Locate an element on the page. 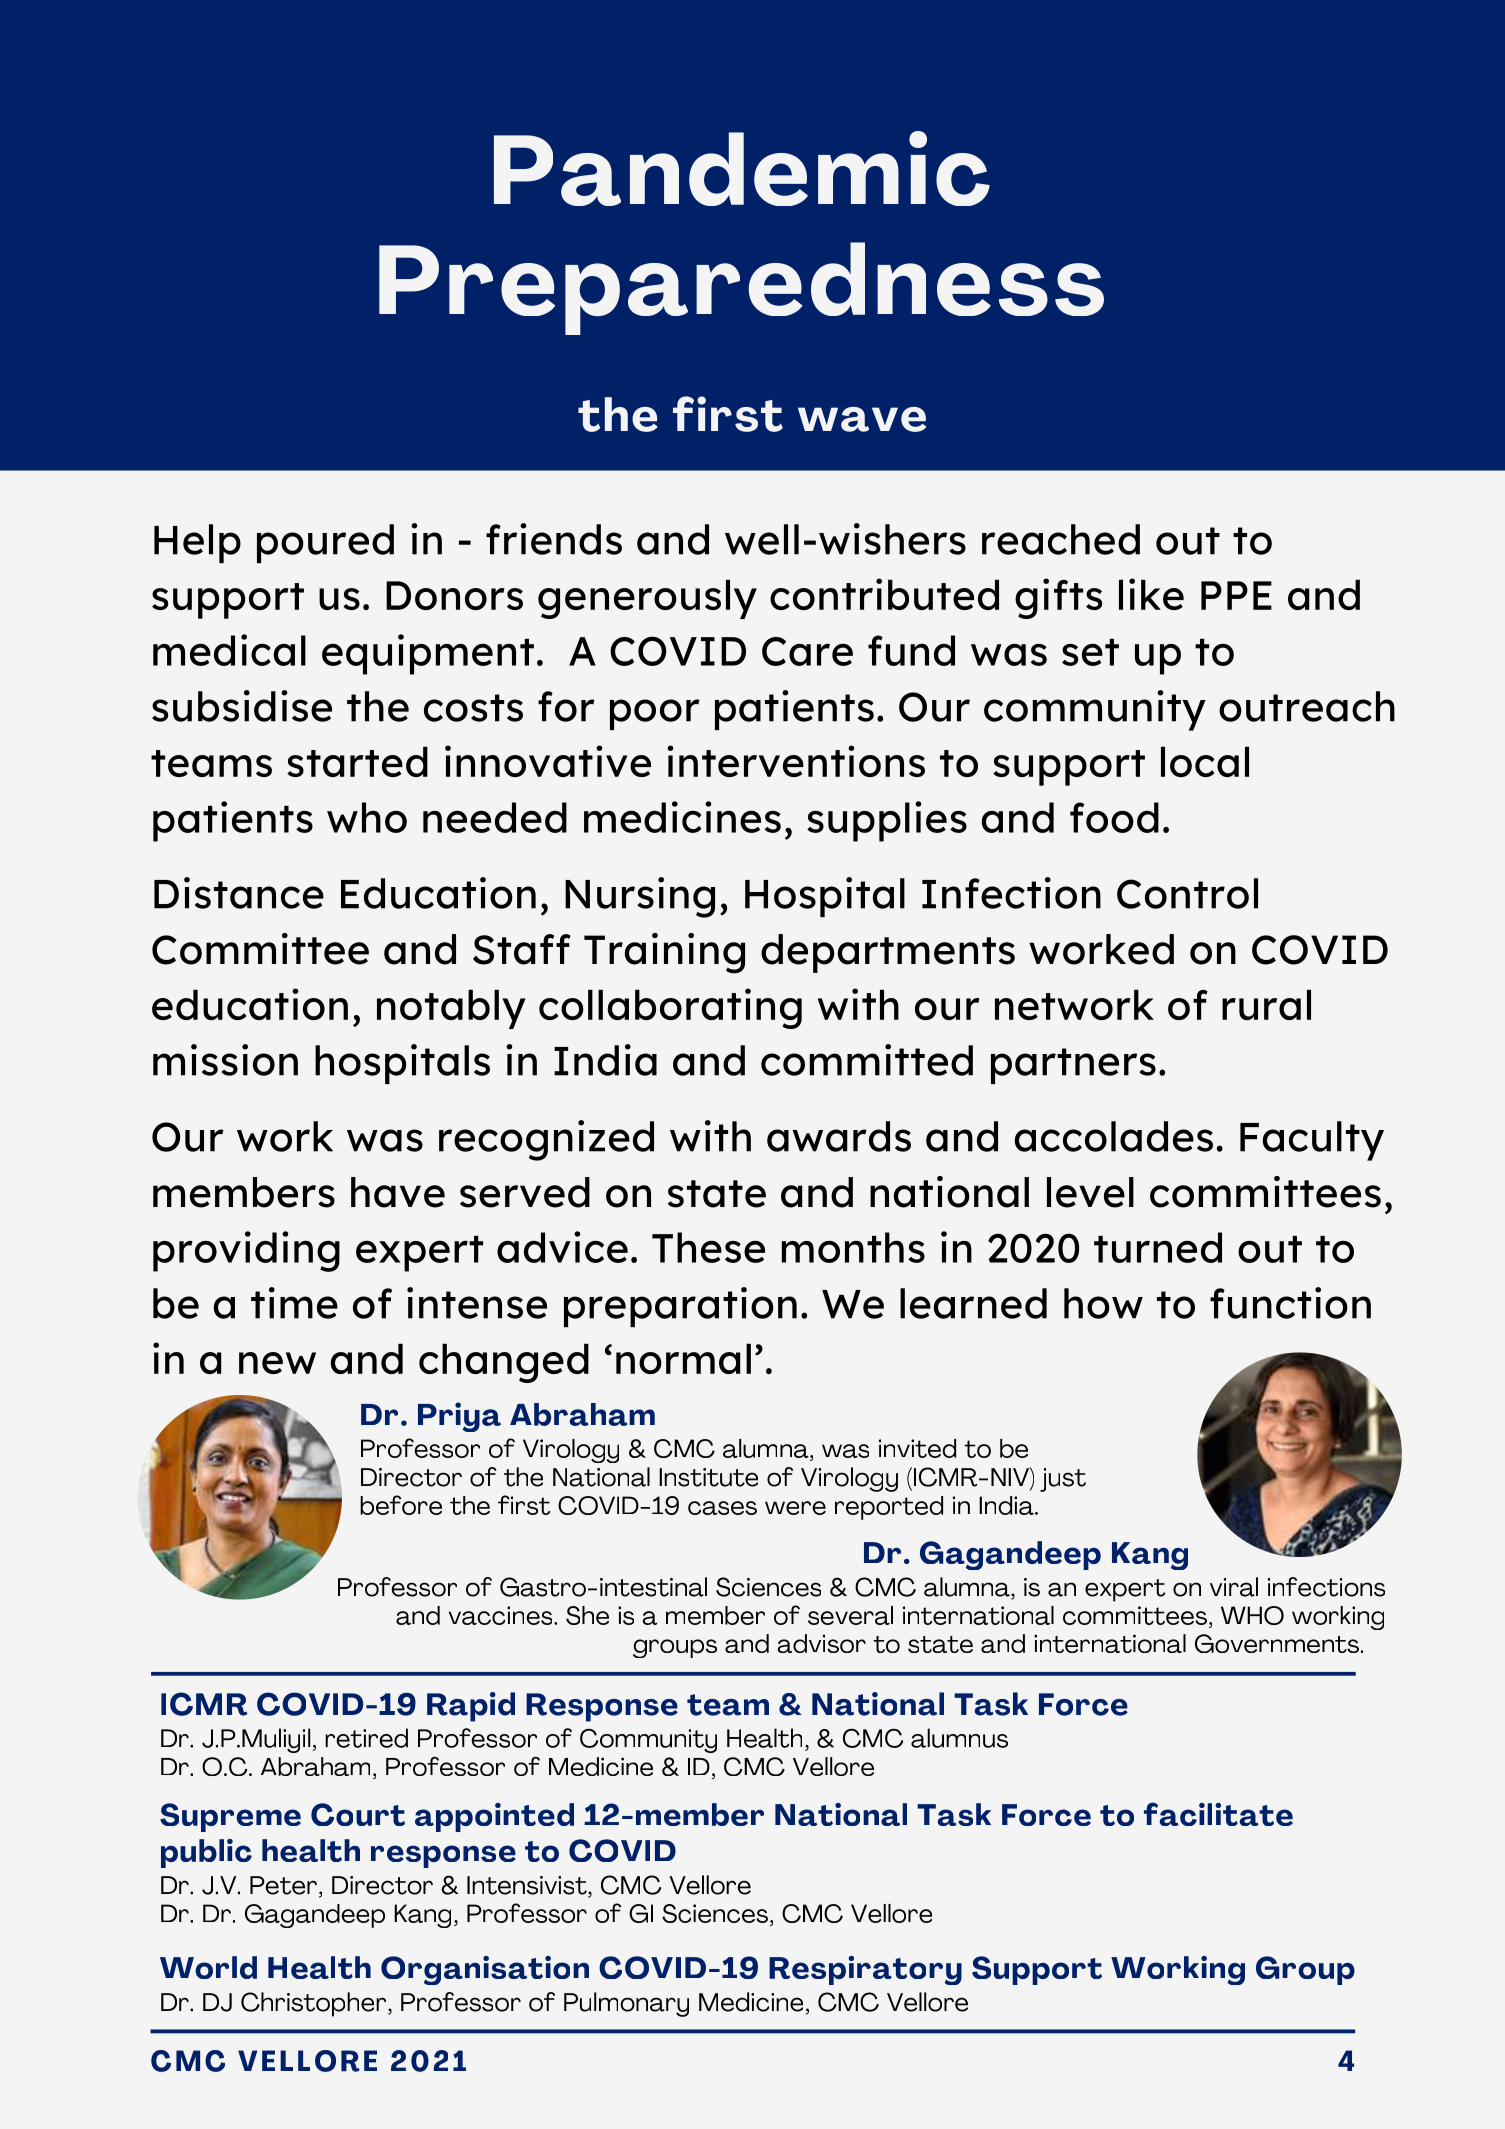 This document has width=1505, height=2129. Care is located at coordinates (807, 651).
